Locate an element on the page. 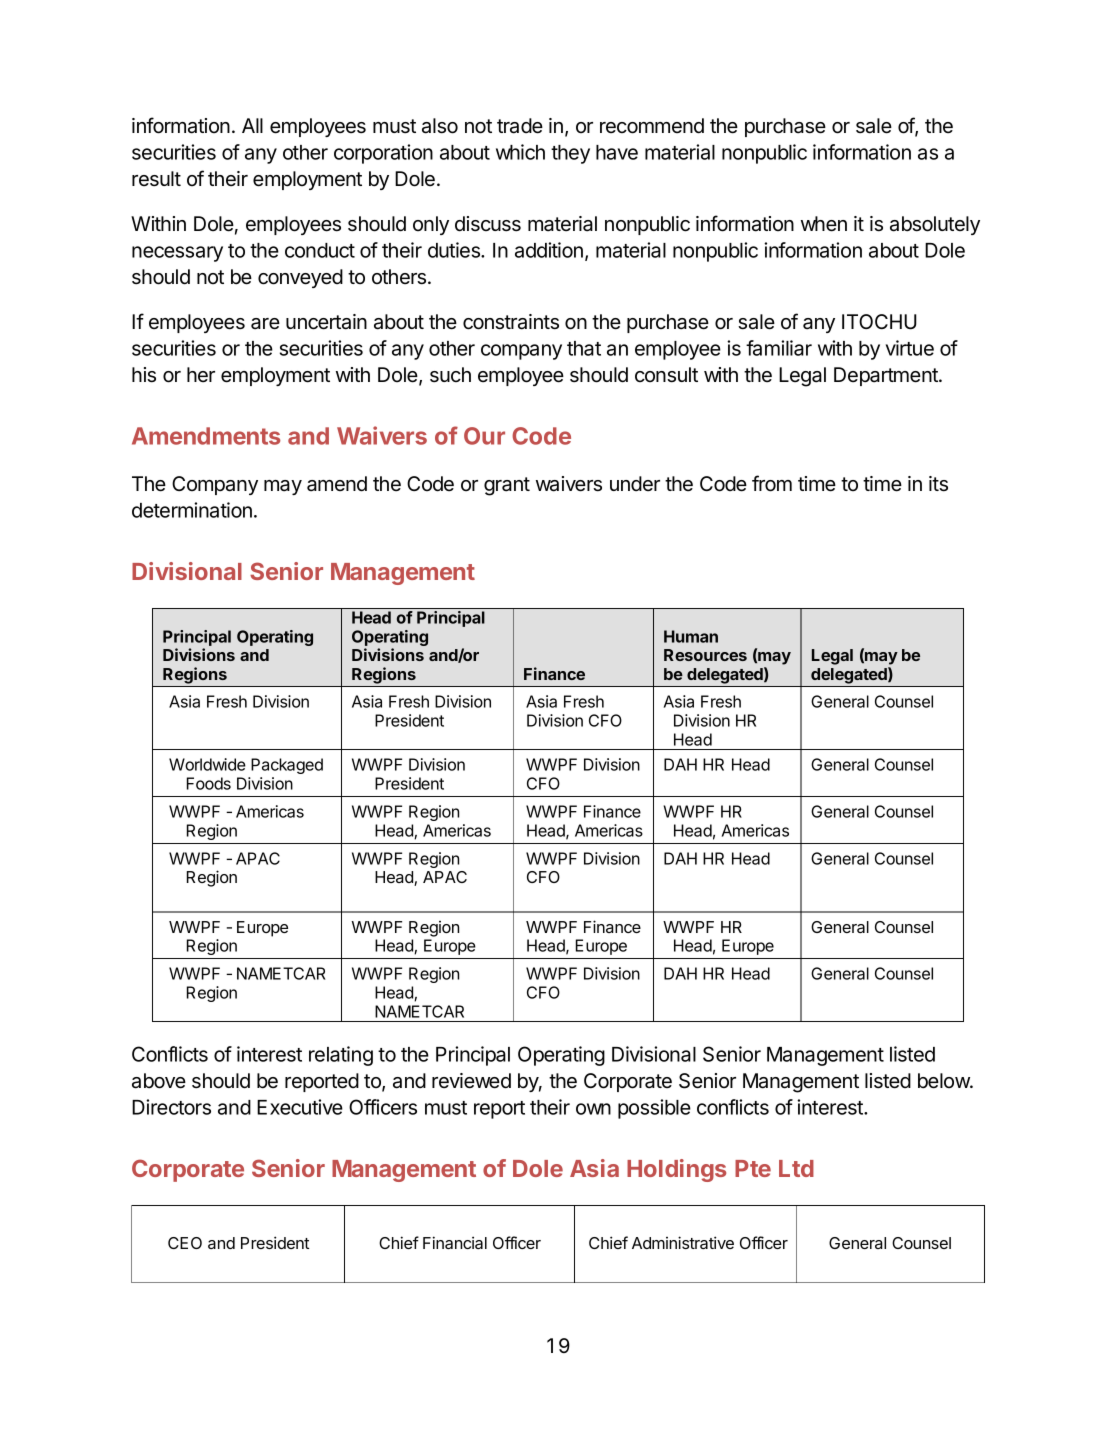 The image size is (1116, 1444). determination is located at coordinates (192, 510).
